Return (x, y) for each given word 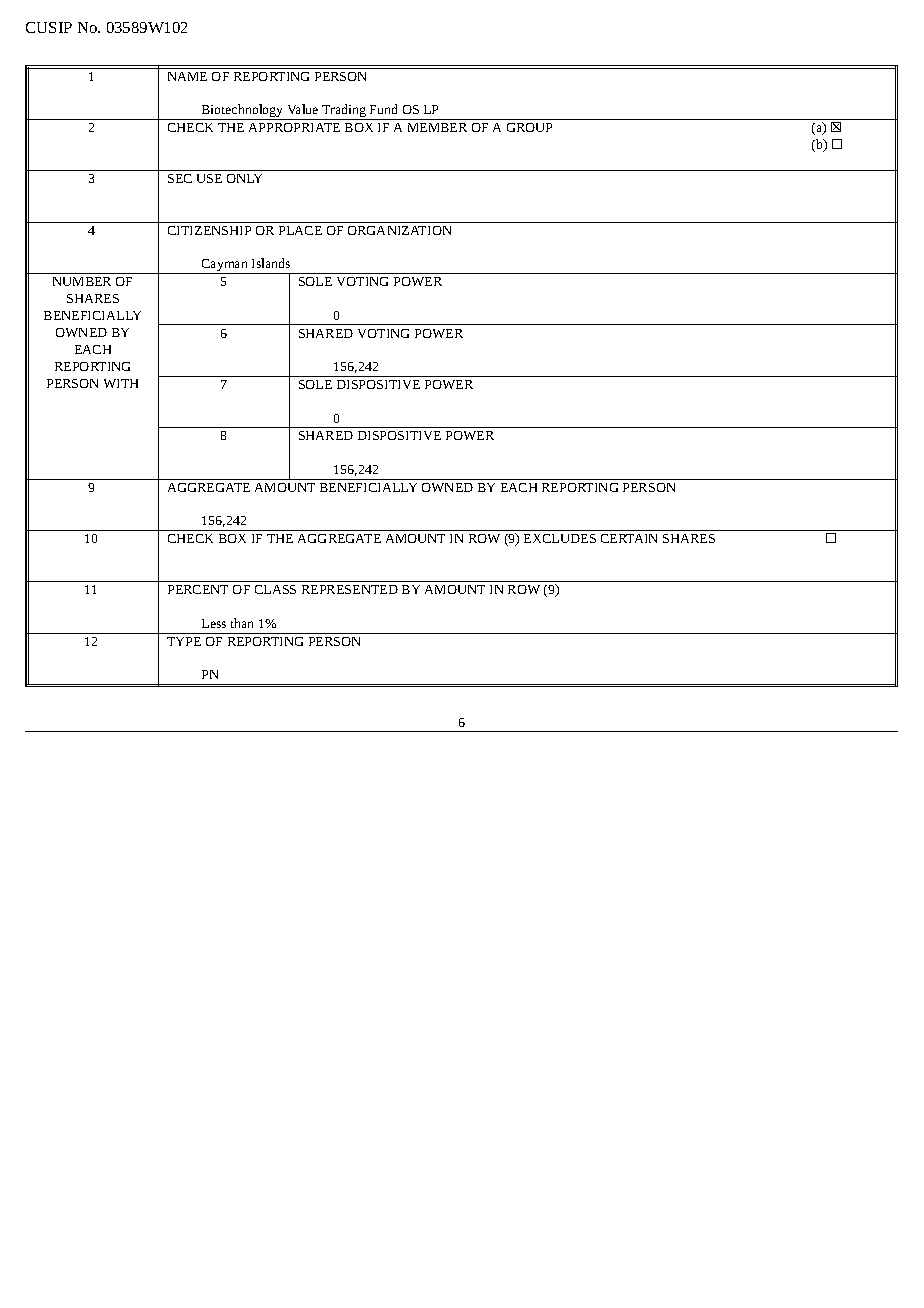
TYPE (184, 641)
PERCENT (198, 589)
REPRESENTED (350, 589)
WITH (121, 383)
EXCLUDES (560, 538)
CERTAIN (629, 538)
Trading (344, 112)
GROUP (529, 127)
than (242, 623)
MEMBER (437, 127)
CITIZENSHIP (209, 230)
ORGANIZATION (399, 230)
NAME (187, 76)
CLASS (275, 589)
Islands (271, 263)
